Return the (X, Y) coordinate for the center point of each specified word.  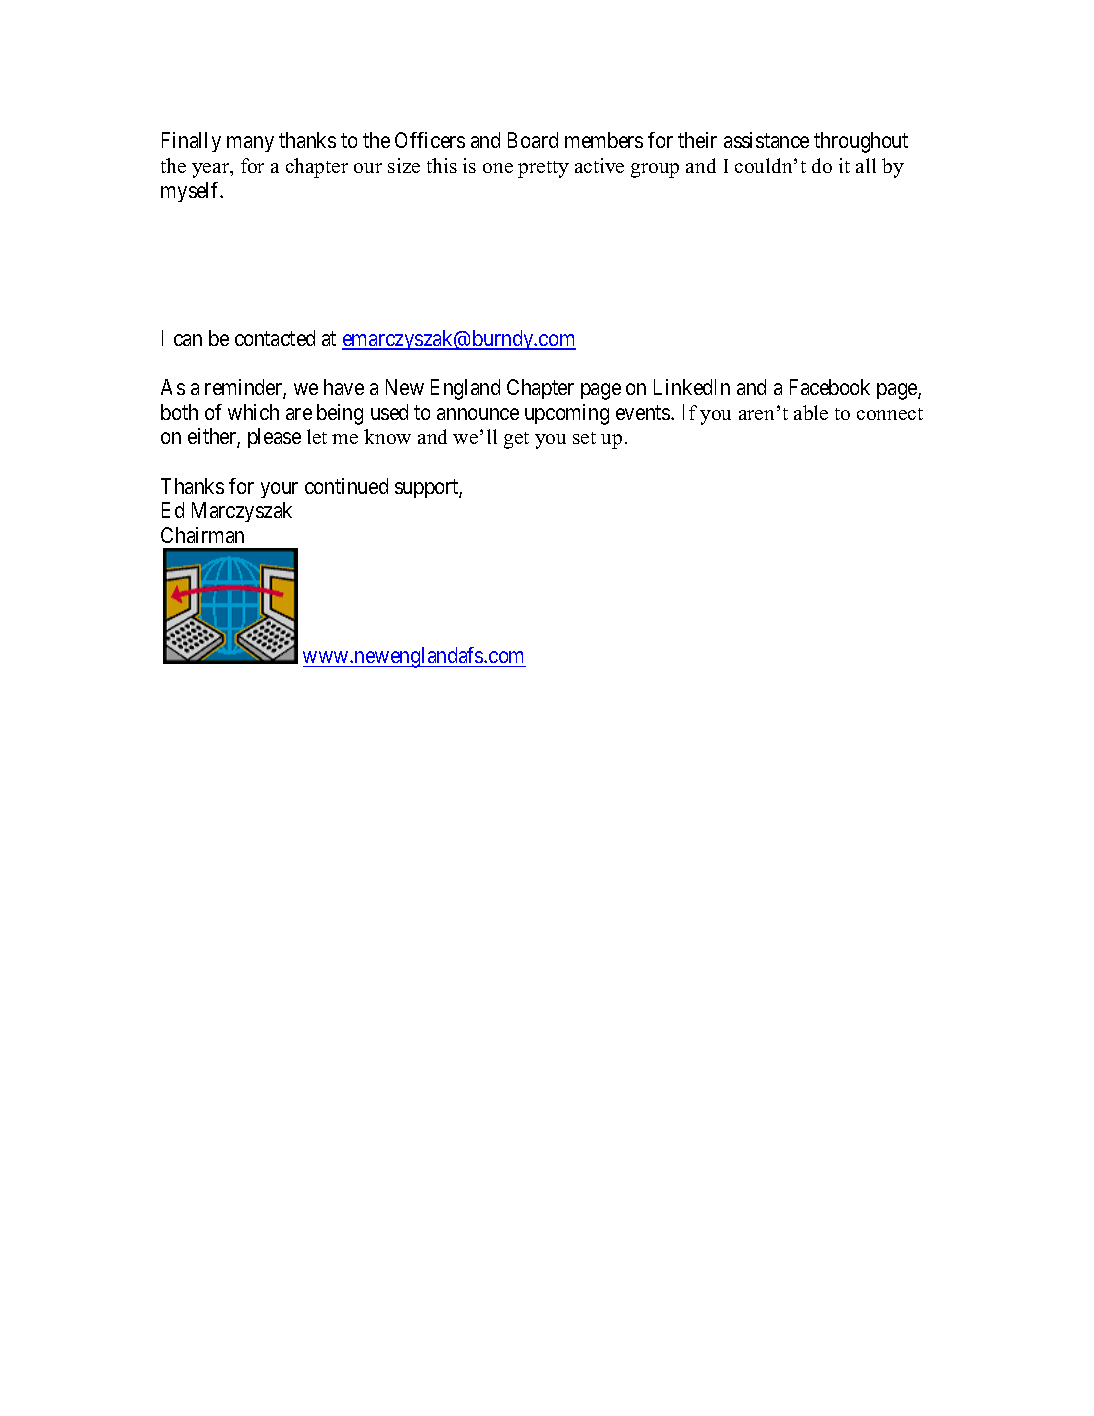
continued (346, 486)
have (344, 387)
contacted (275, 338)
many (250, 144)
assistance (766, 140)
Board (533, 140)
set (584, 438)
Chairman (202, 535)
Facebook (830, 387)
